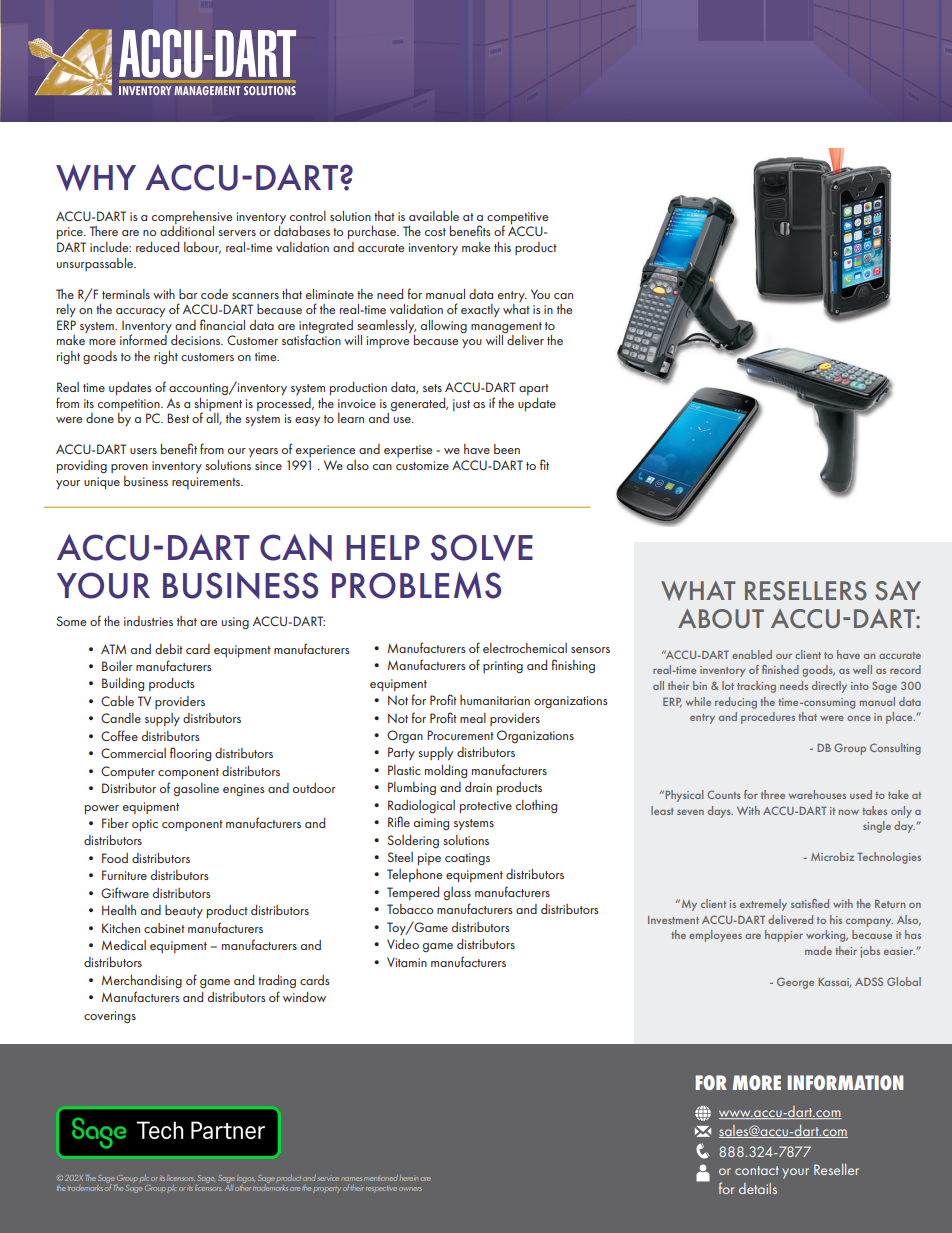  Describe the element at coordinates (148, 621) in the page. I see `industries` at that location.
